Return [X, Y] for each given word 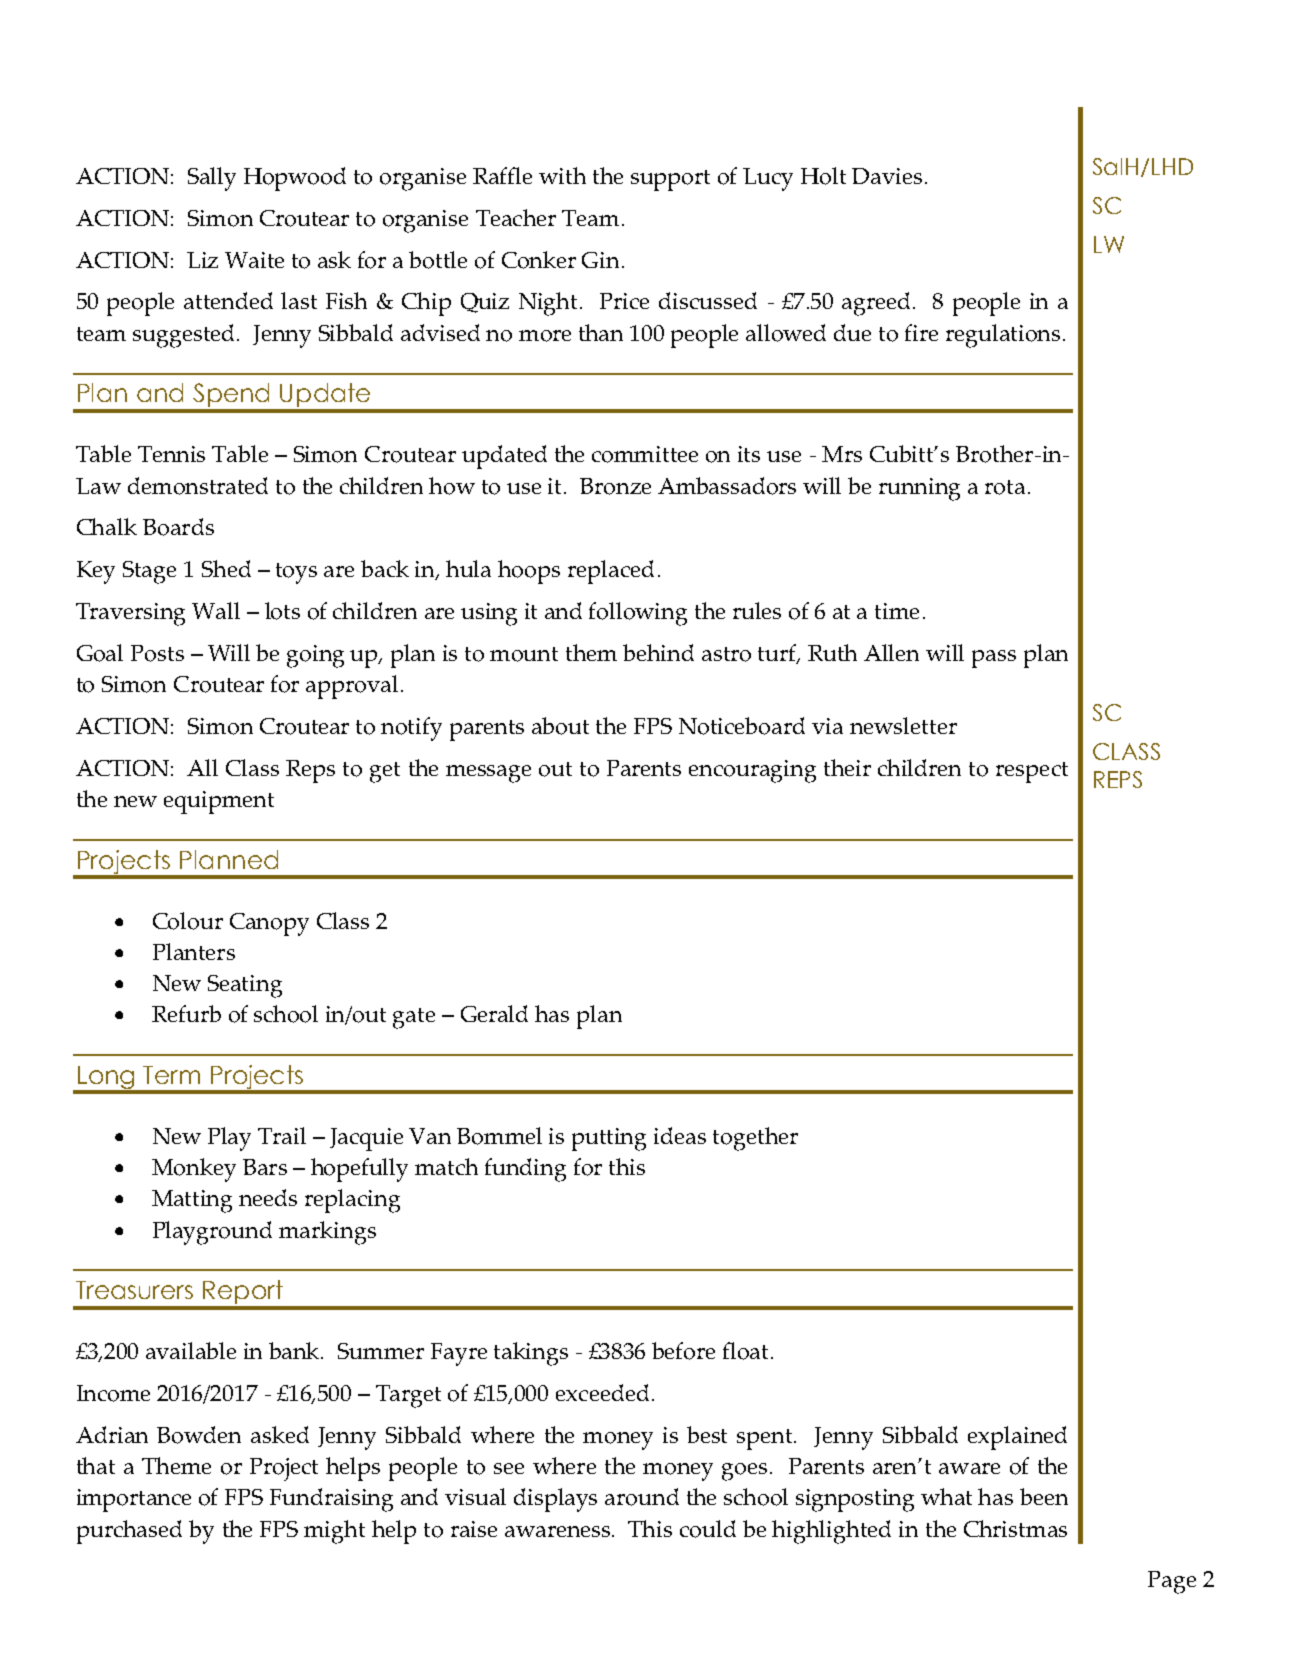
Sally [212, 179]
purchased [129, 1532]
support [670, 180]
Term [171, 1075]
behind [658, 652]
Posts [157, 653]
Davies [887, 176]
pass [994, 659]
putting [609, 1139]
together [755, 1139]
